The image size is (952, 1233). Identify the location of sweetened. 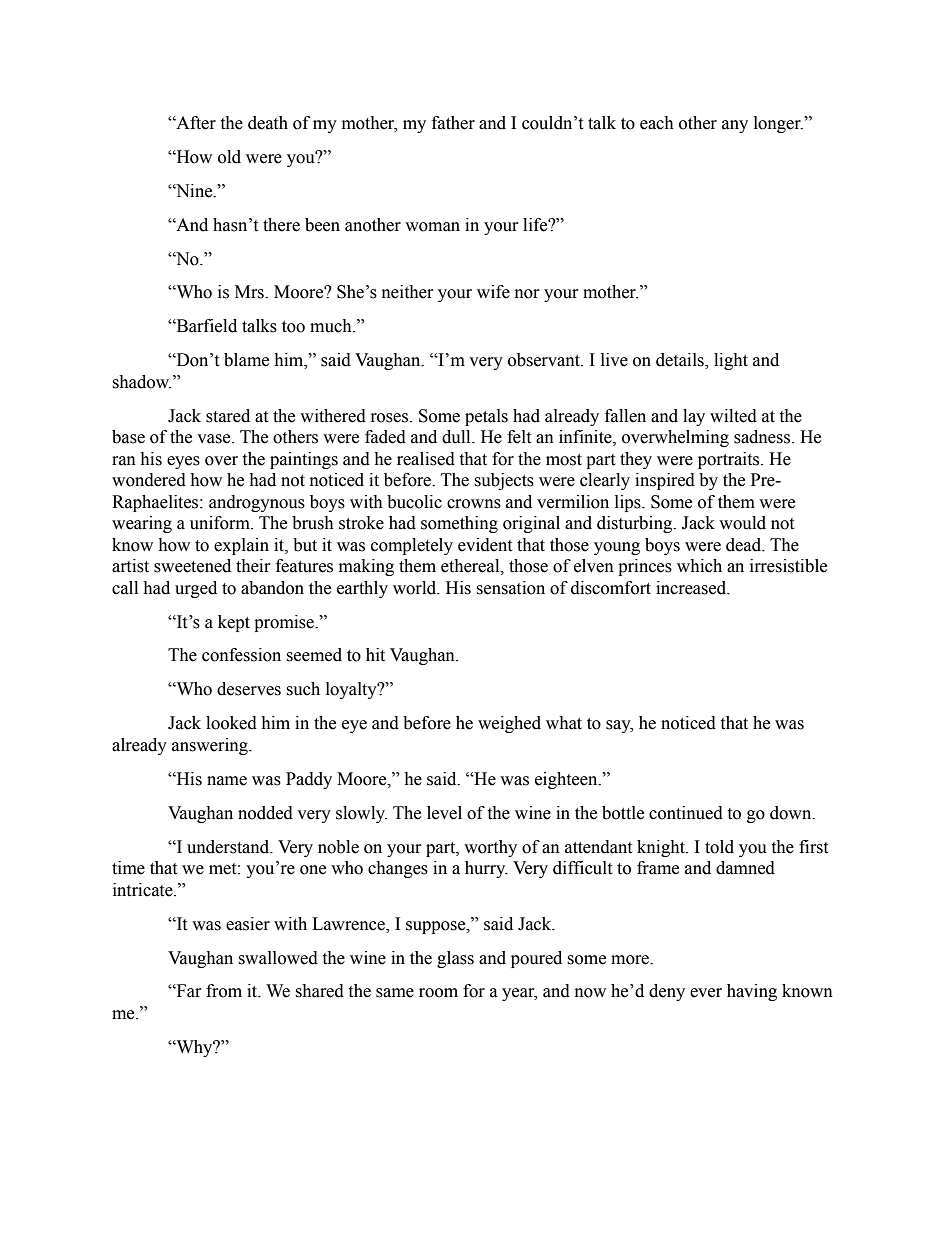
(192, 566).
